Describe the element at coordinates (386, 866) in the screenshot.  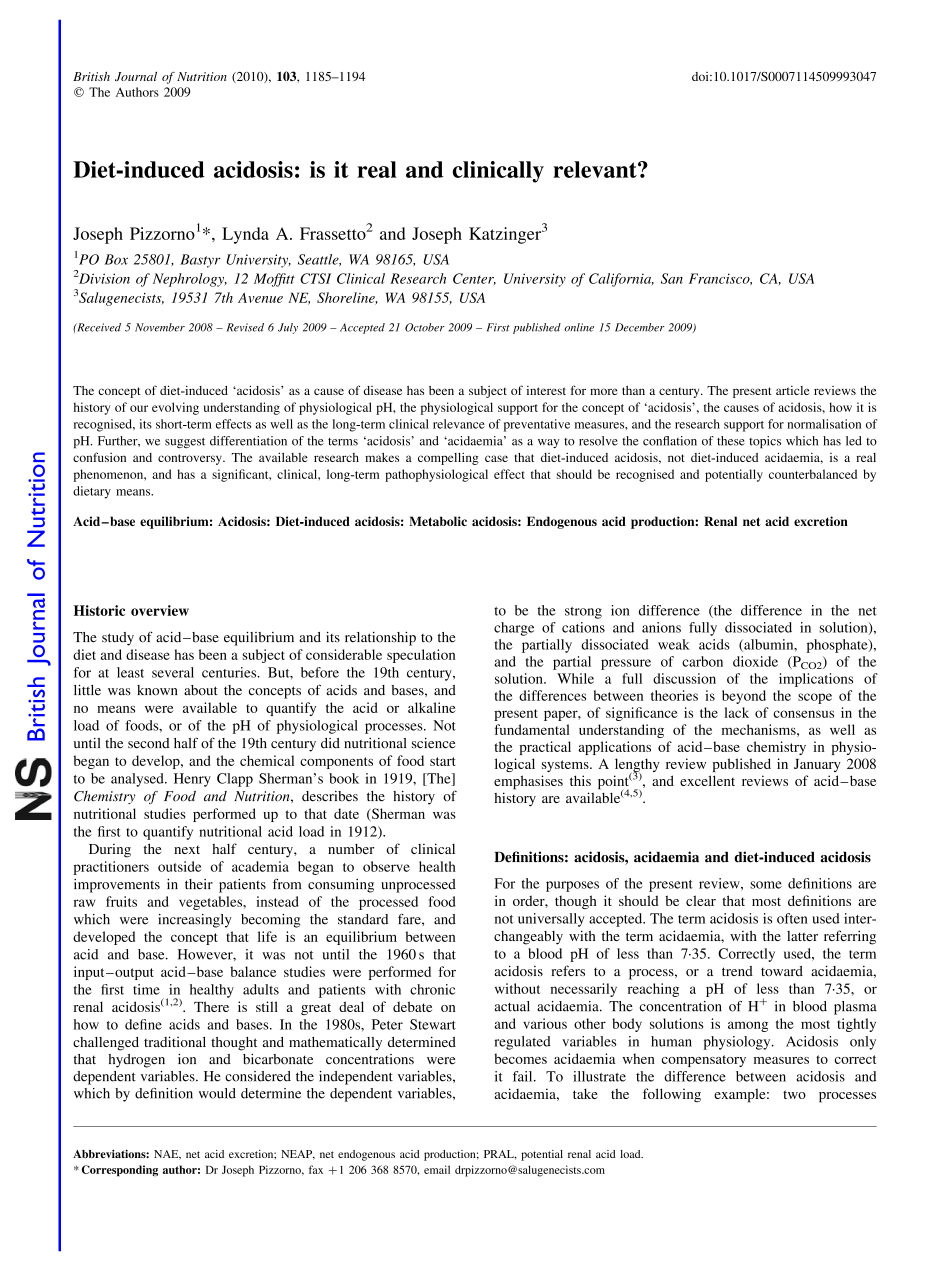
I see `observe` at that location.
